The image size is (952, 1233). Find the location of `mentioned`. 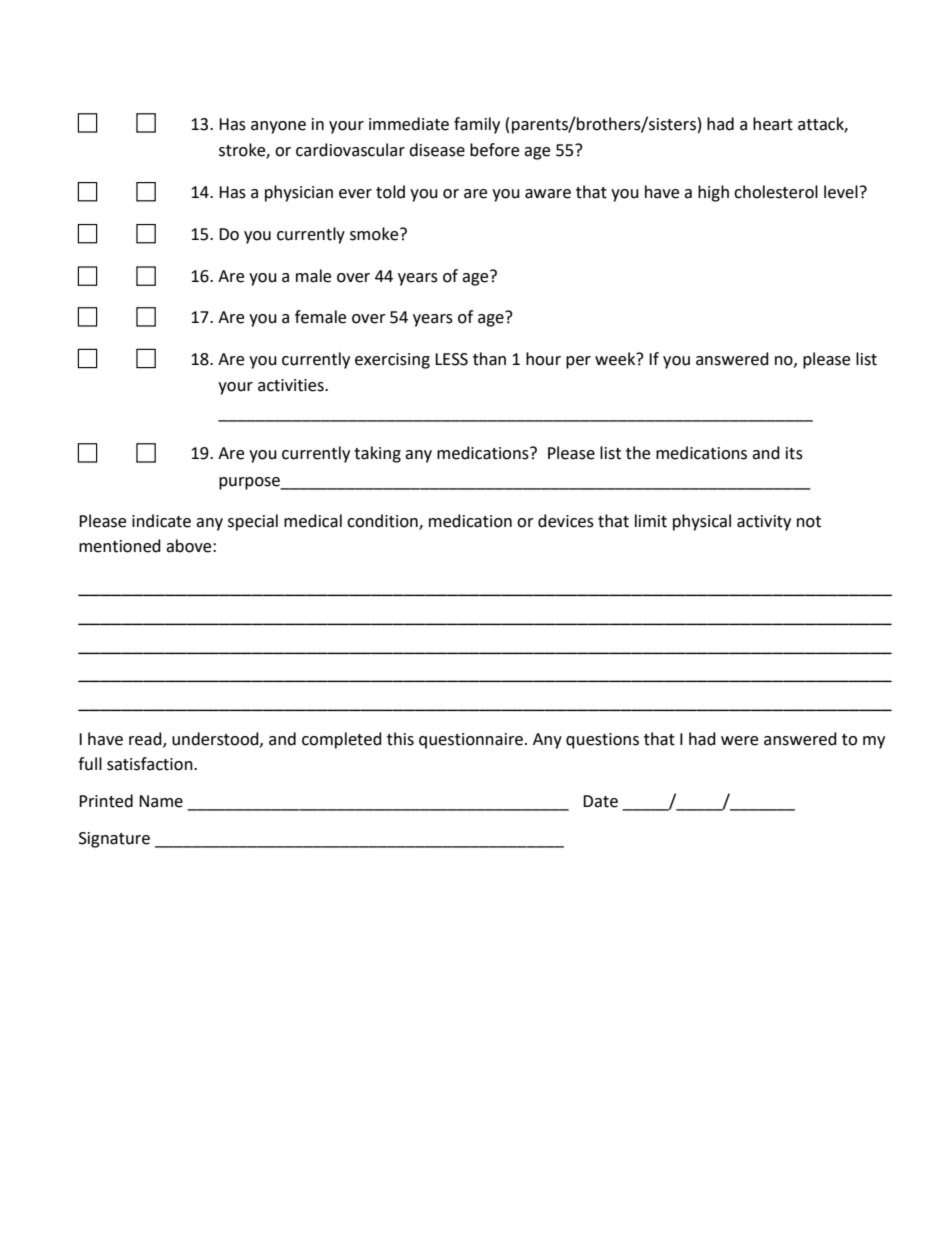

mentioned is located at coordinates (120, 546).
